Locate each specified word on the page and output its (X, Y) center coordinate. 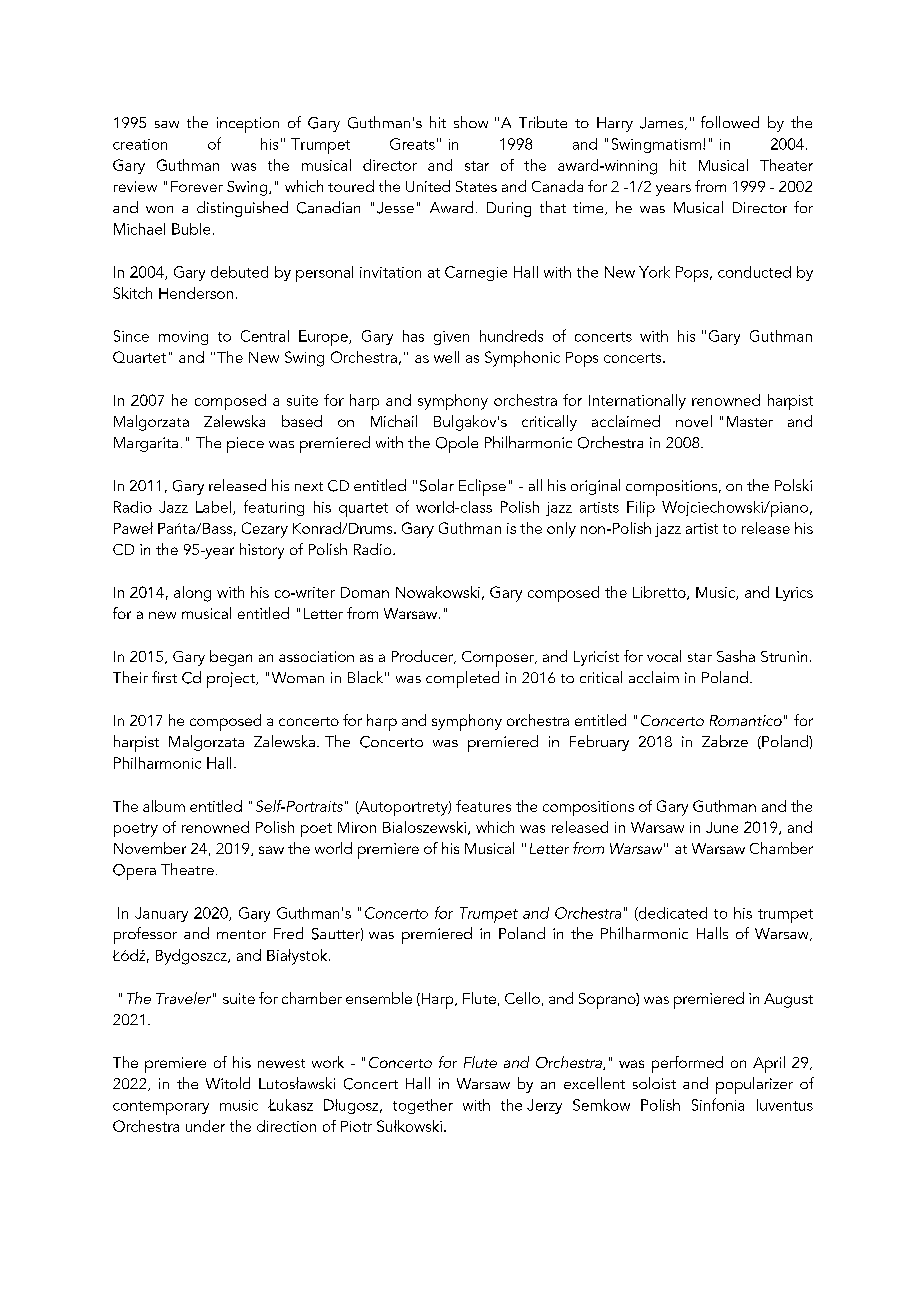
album (164, 806)
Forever (197, 186)
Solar (437, 485)
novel (694, 421)
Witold (228, 1083)
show (471, 122)
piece (245, 445)
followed (730, 122)
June (722, 827)
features (483, 806)
